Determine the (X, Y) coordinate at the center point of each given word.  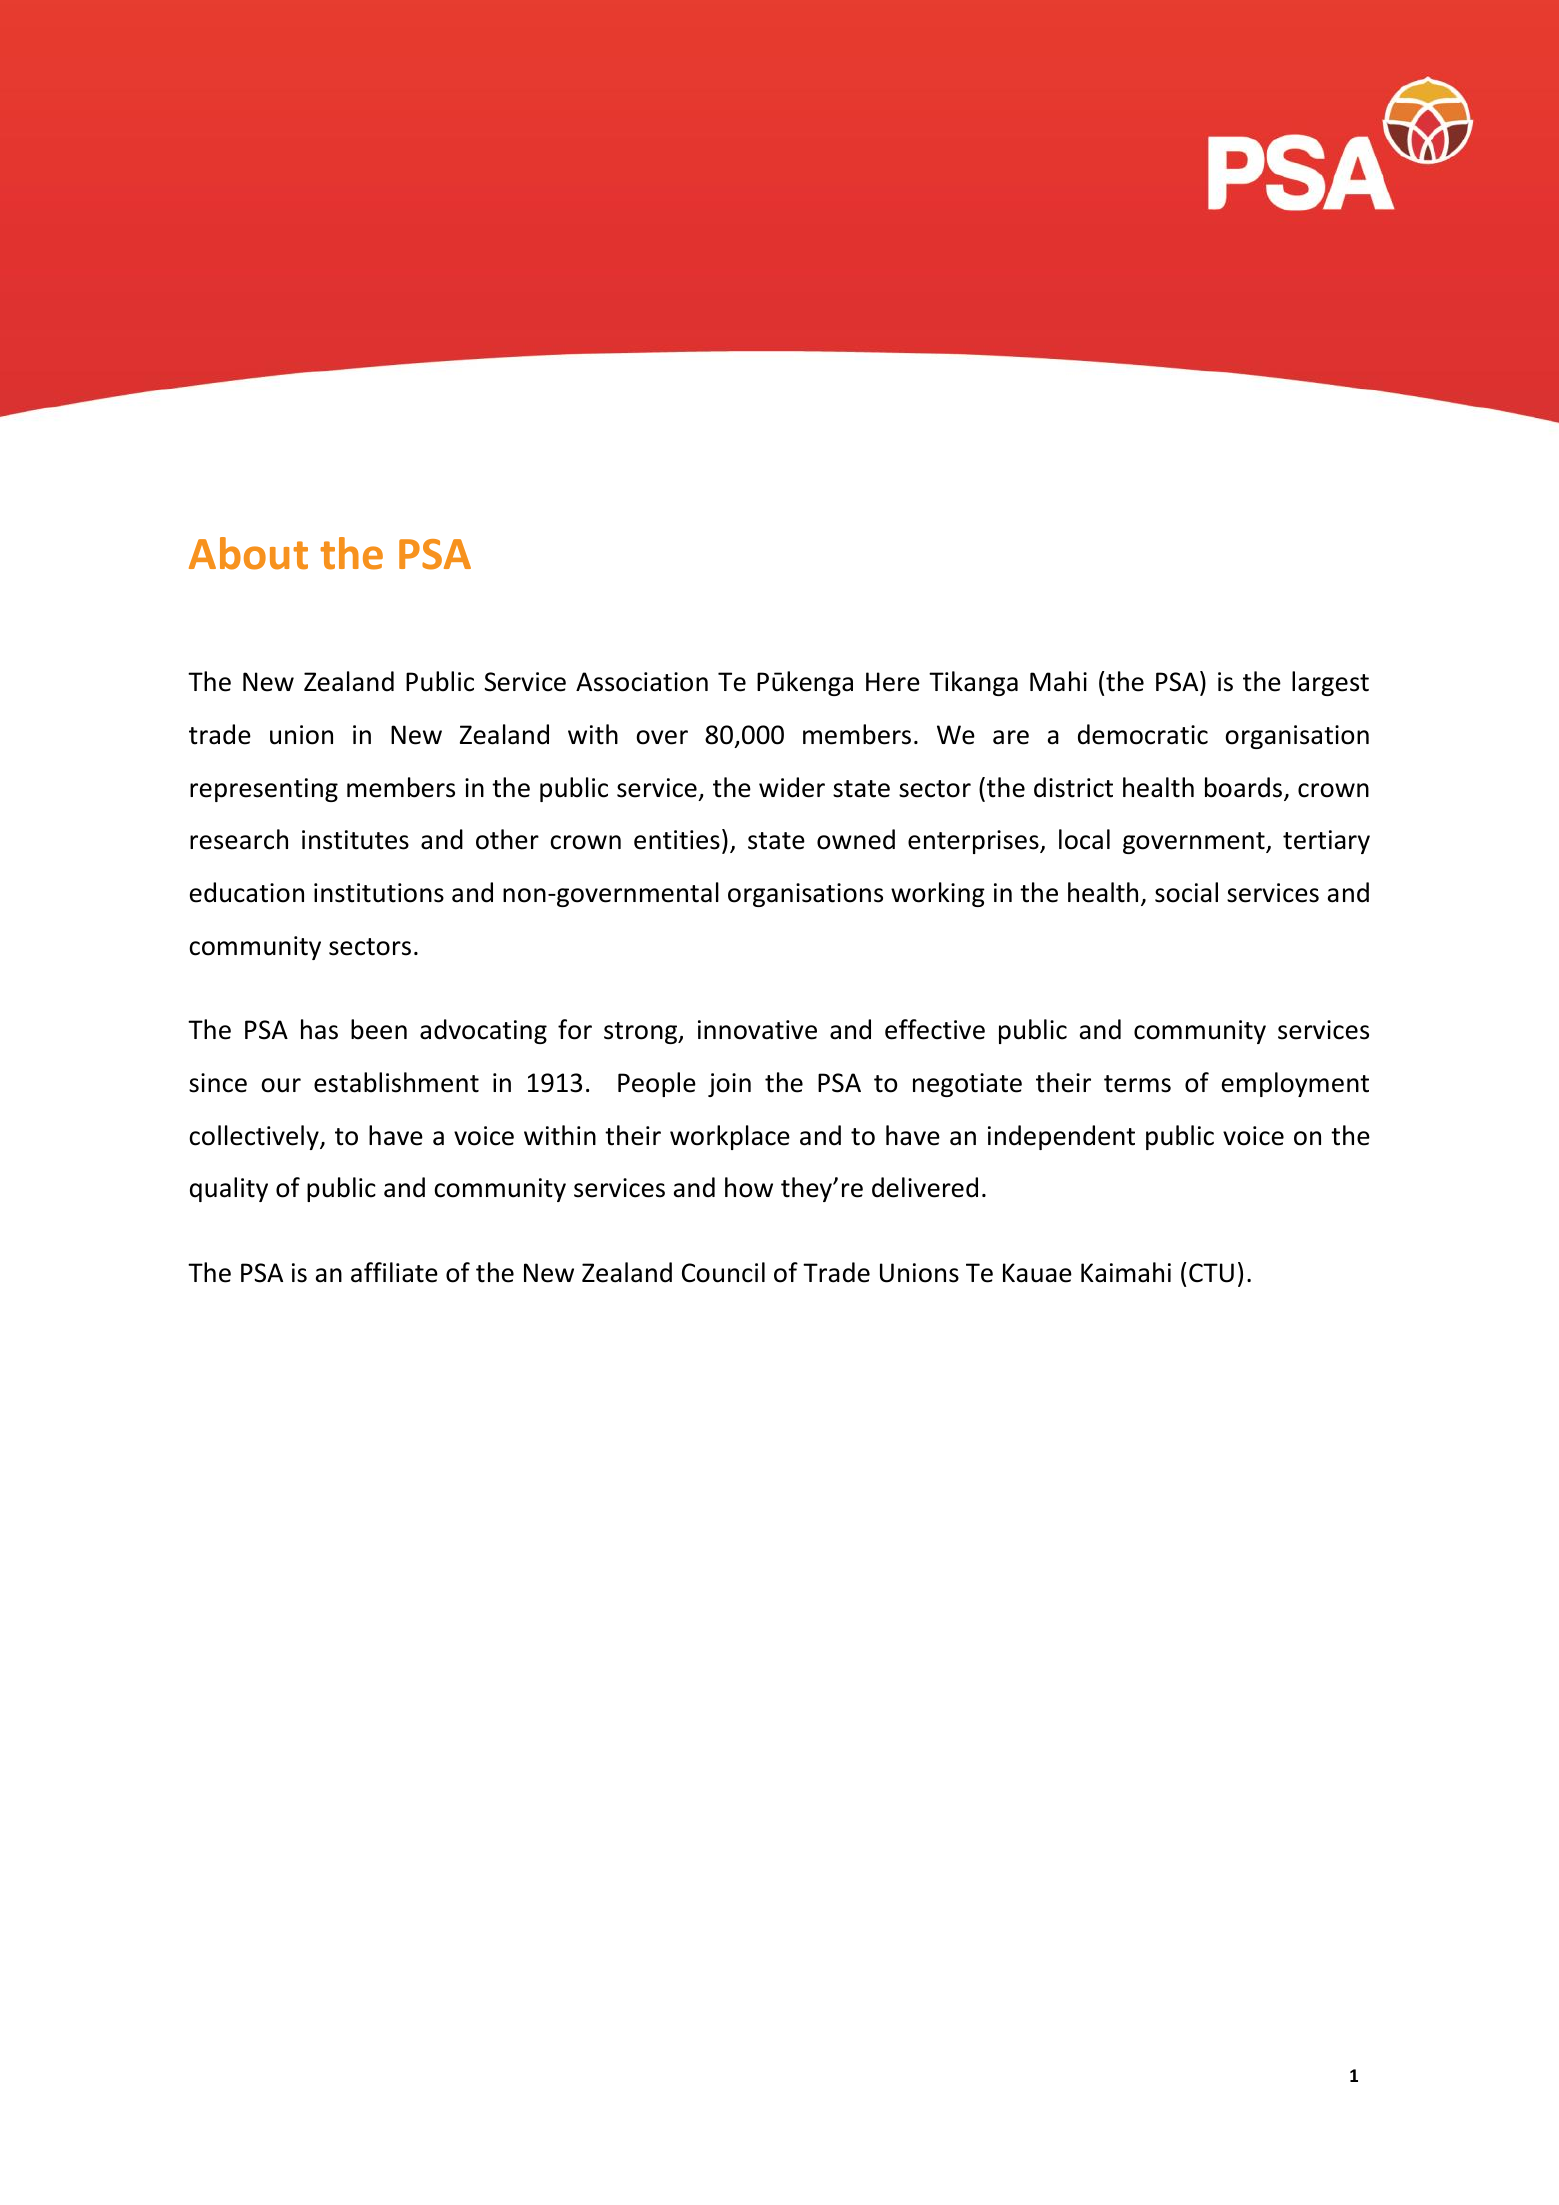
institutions (379, 893)
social (1186, 892)
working (938, 894)
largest (1330, 683)
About (248, 553)
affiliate (394, 1272)
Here (893, 682)
